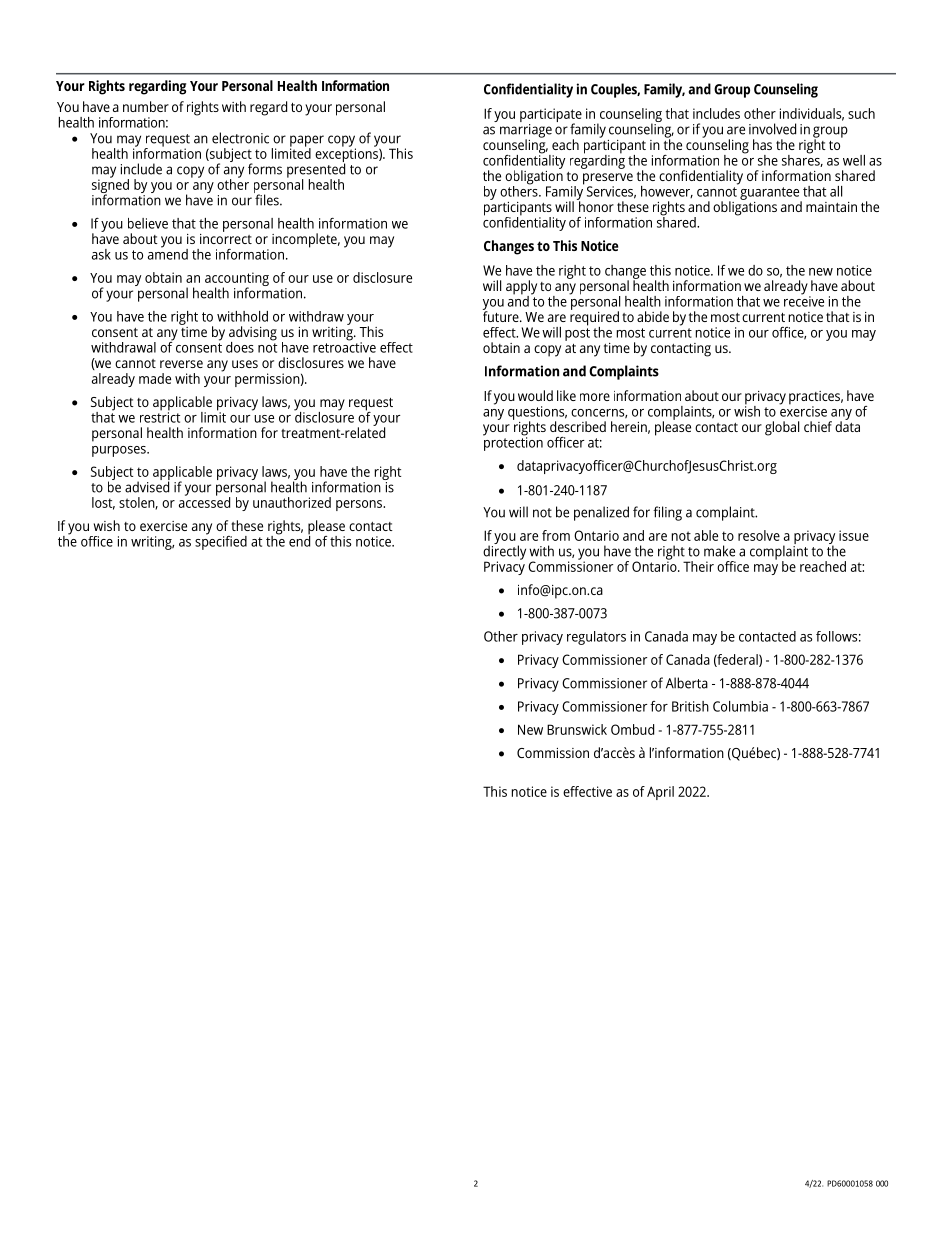 The width and height of the document is (952, 1233). What do you see at coordinates (804, 300) in the document?
I see `receive` at bounding box center [804, 300].
